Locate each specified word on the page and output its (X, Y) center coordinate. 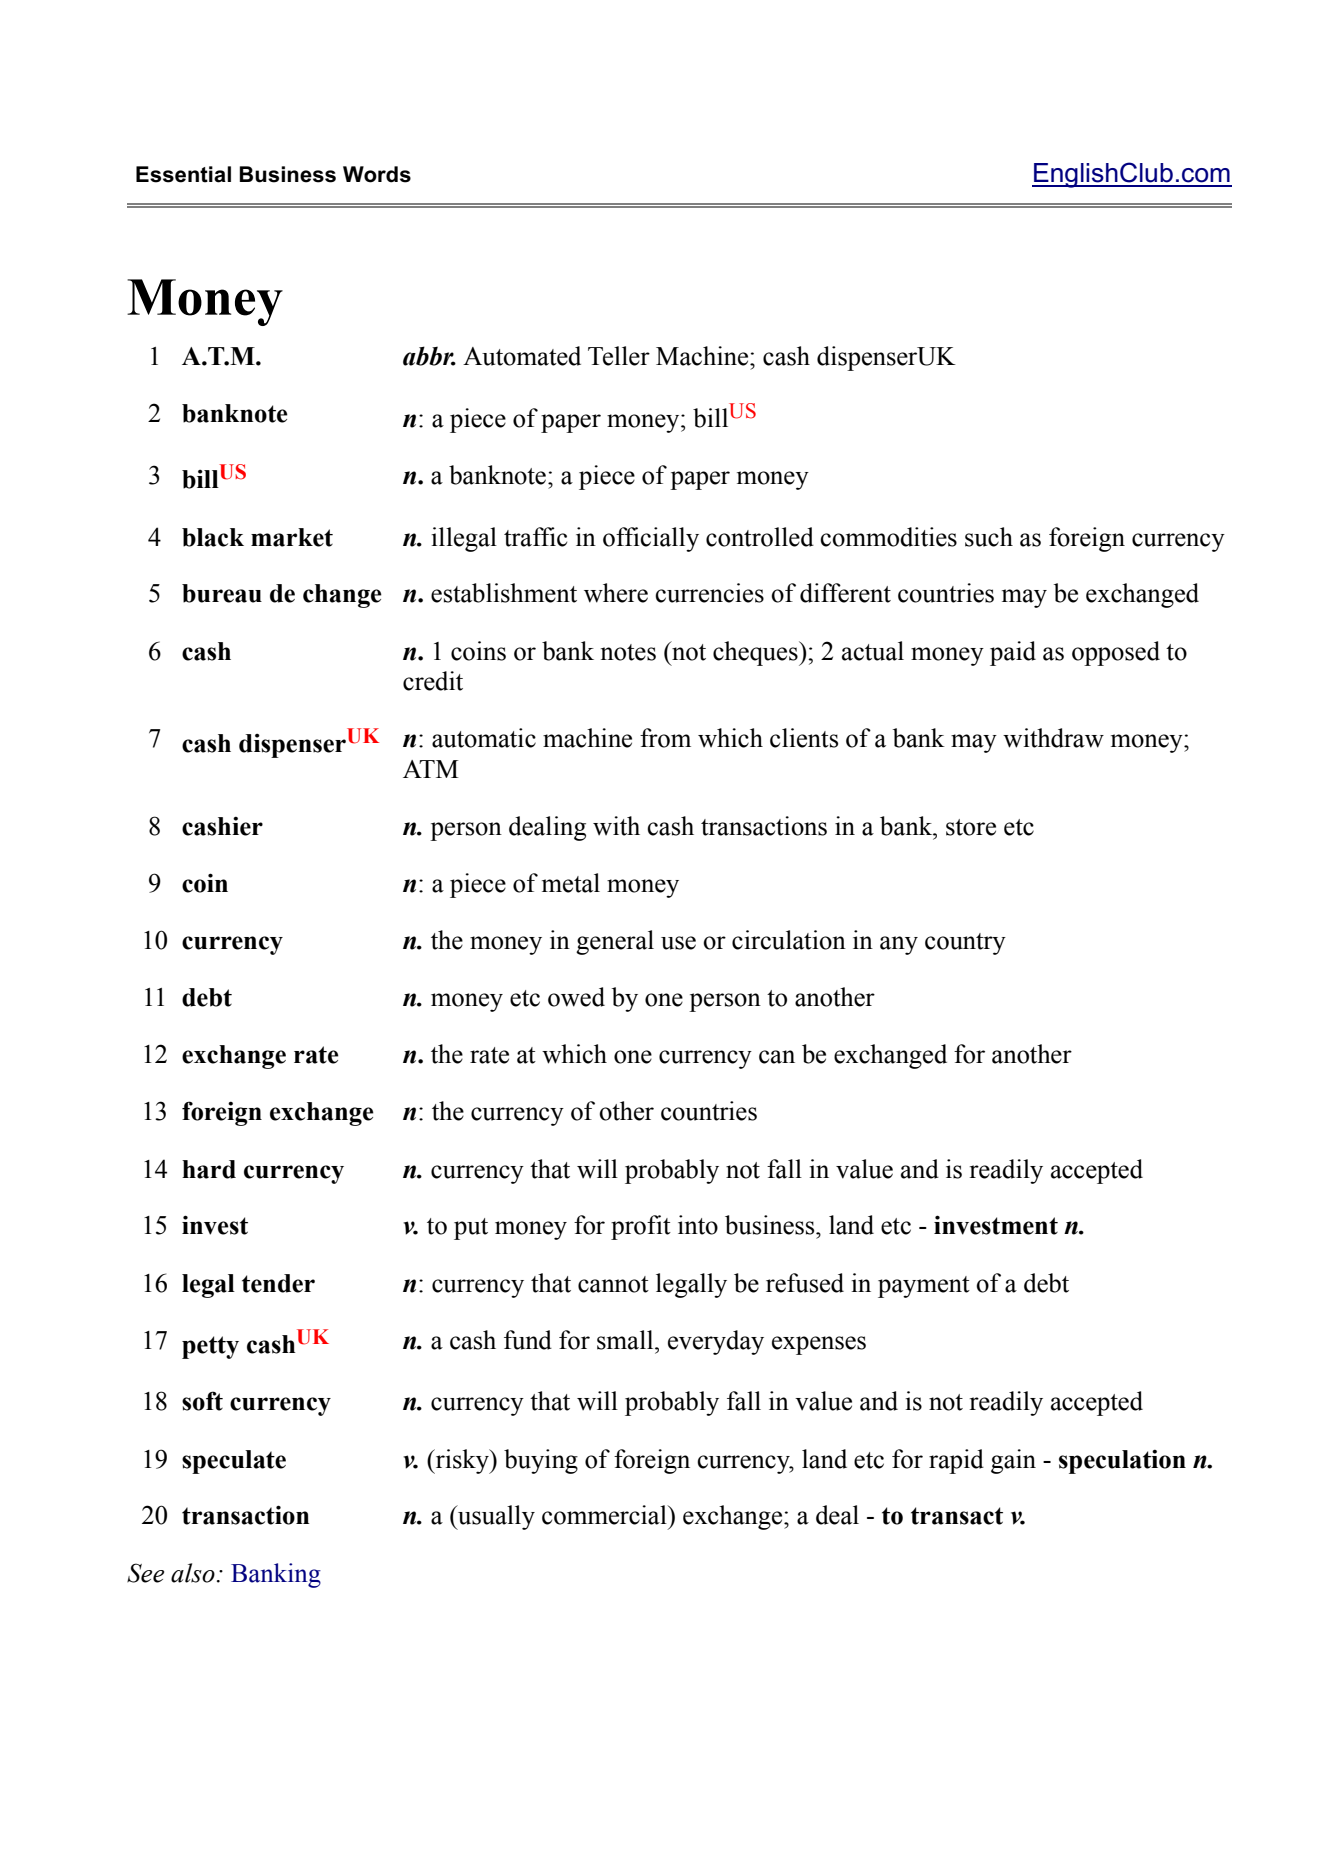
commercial (605, 1515)
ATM (431, 769)
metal (571, 883)
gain (1013, 1461)
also (193, 1573)
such (989, 537)
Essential (183, 174)
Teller (619, 356)
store (971, 827)
